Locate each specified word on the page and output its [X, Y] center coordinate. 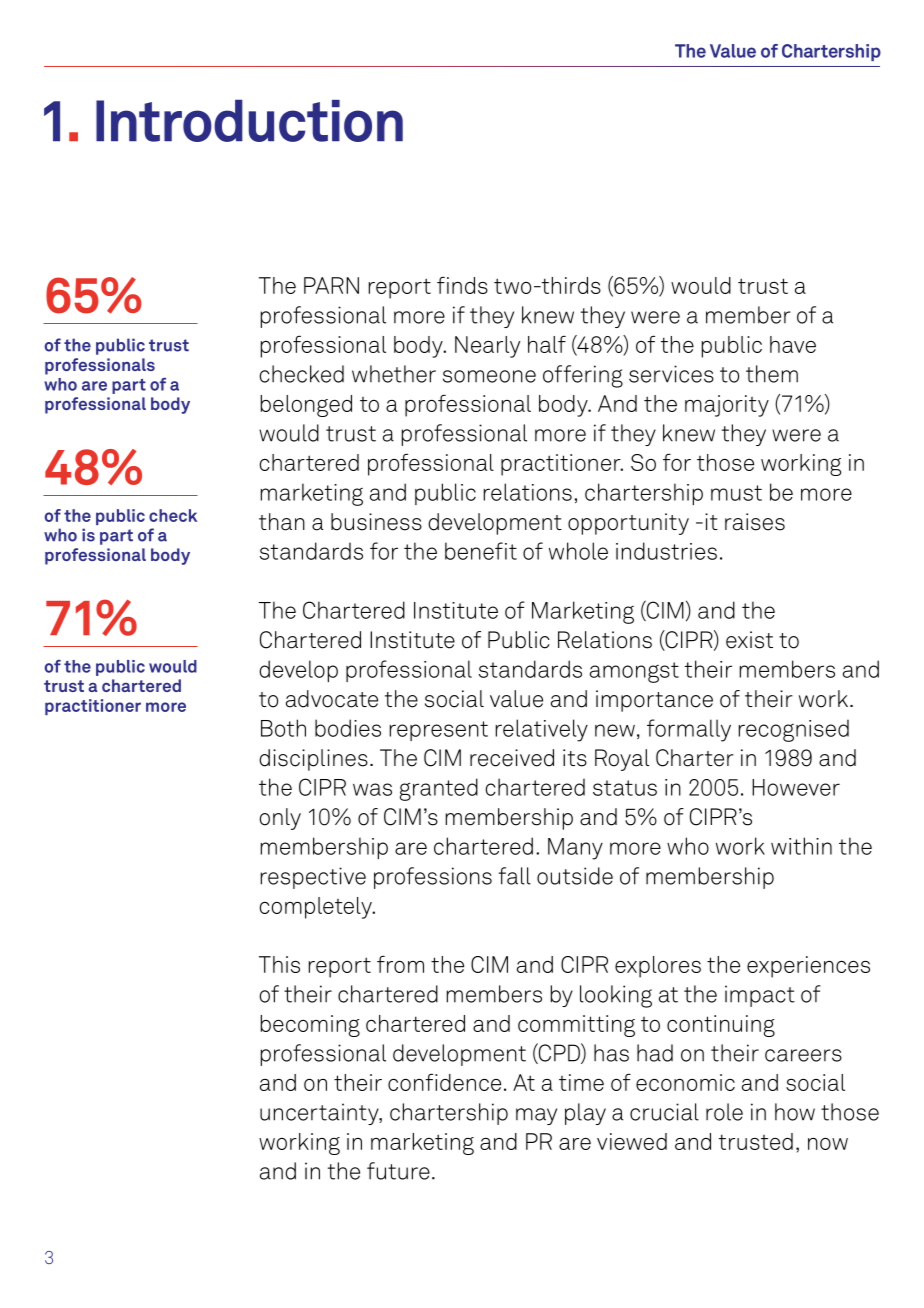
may [536, 1116]
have [793, 344]
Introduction [249, 121]
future [398, 1171]
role [724, 1112]
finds [462, 285]
